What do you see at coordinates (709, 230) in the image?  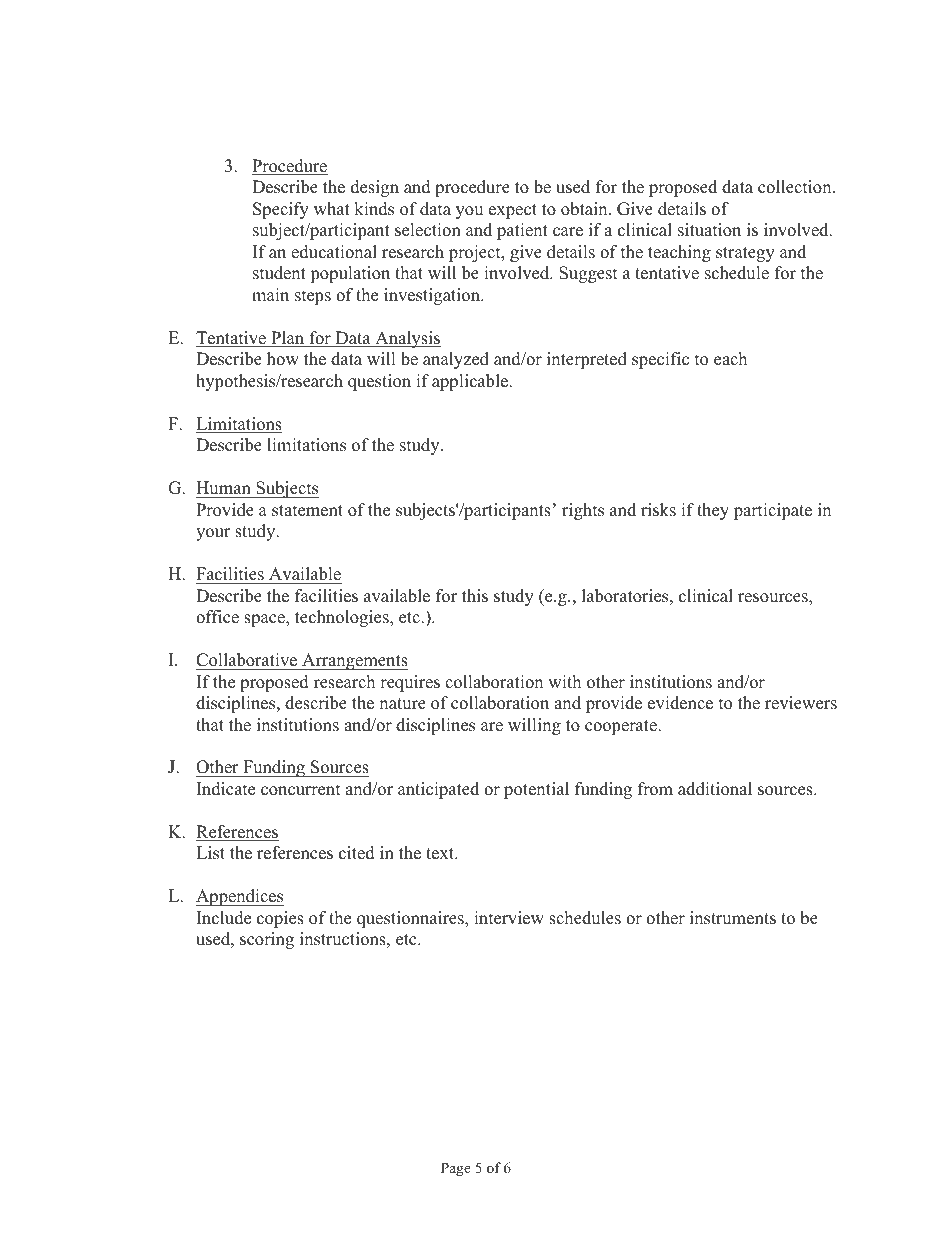 I see `situation` at bounding box center [709, 230].
